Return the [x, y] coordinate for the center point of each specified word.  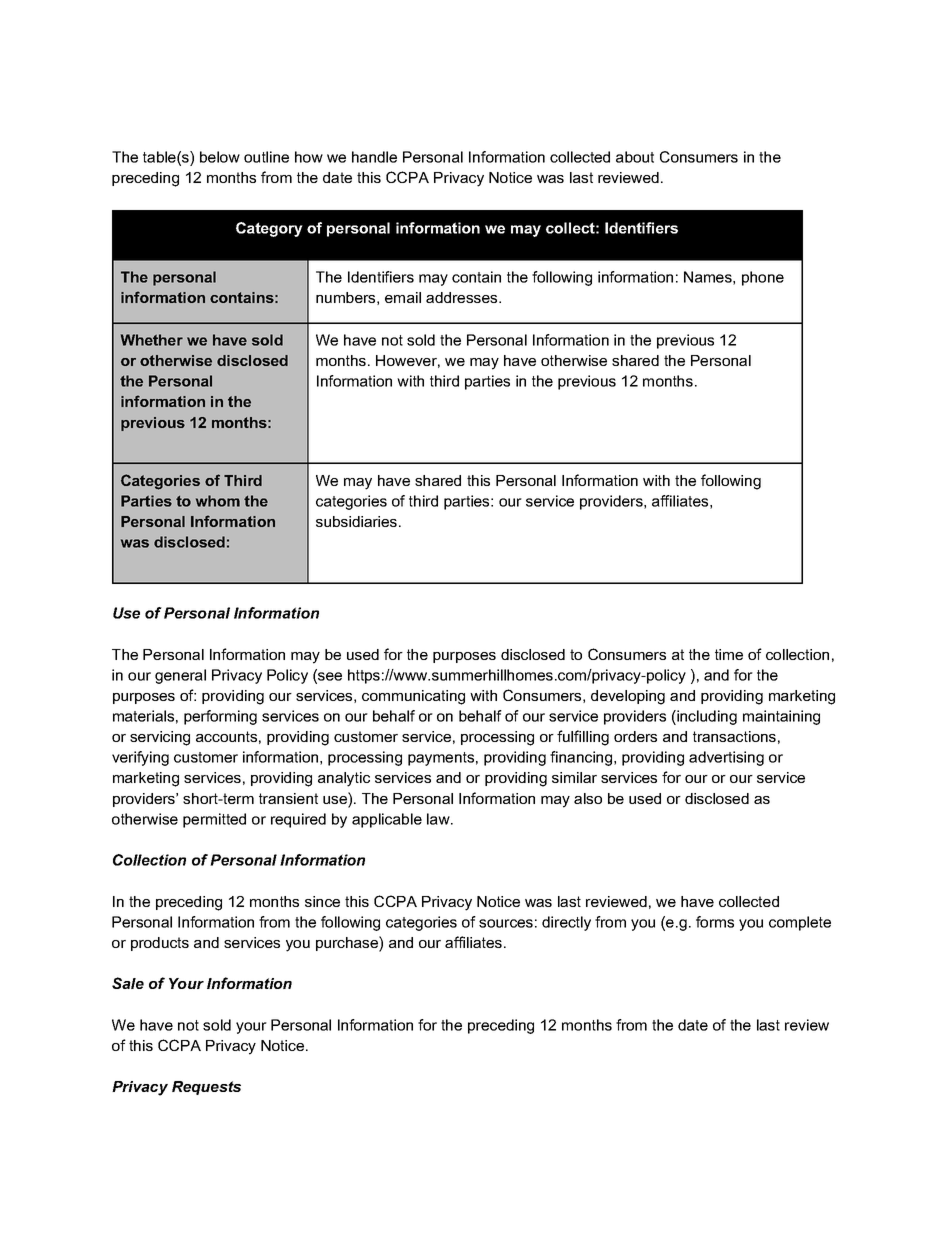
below [220, 157]
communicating [413, 697]
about [635, 157]
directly [566, 923]
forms [715, 922]
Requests [206, 1088]
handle [374, 157]
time [729, 654]
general [180, 676]
